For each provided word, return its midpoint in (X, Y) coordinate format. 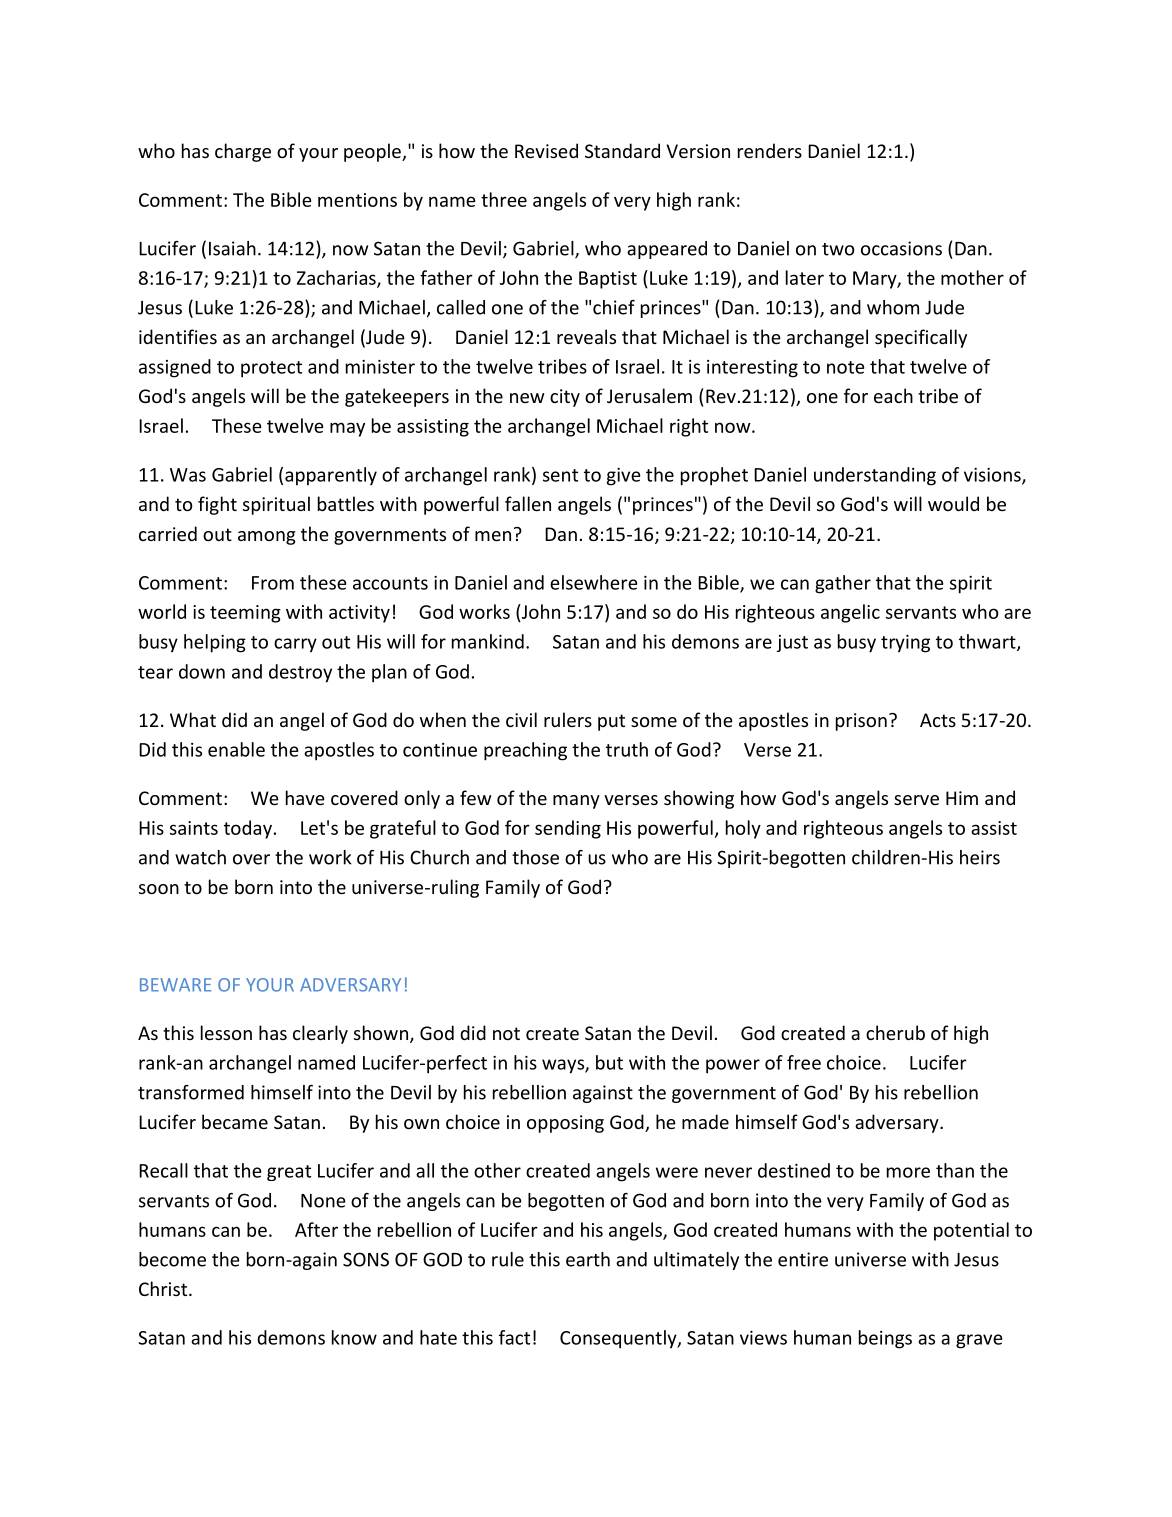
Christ (164, 1288)
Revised (546, 150)
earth (588, 1259)
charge (243, 152)
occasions (901, 248)
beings (885, 1339)
